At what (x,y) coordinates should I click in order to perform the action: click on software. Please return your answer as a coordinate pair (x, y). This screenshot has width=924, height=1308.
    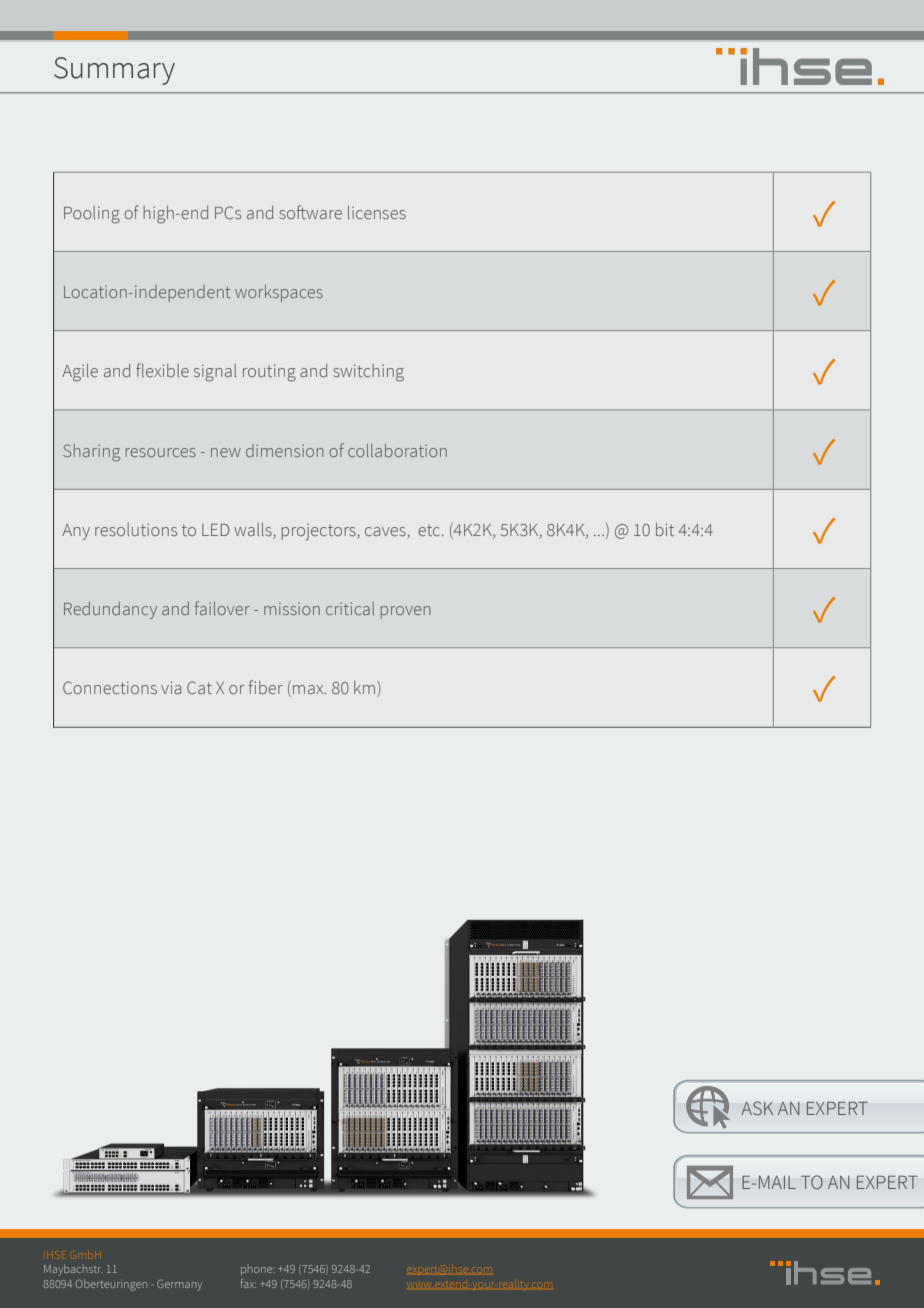
    Looking at the image, I should click on (310, 212).
